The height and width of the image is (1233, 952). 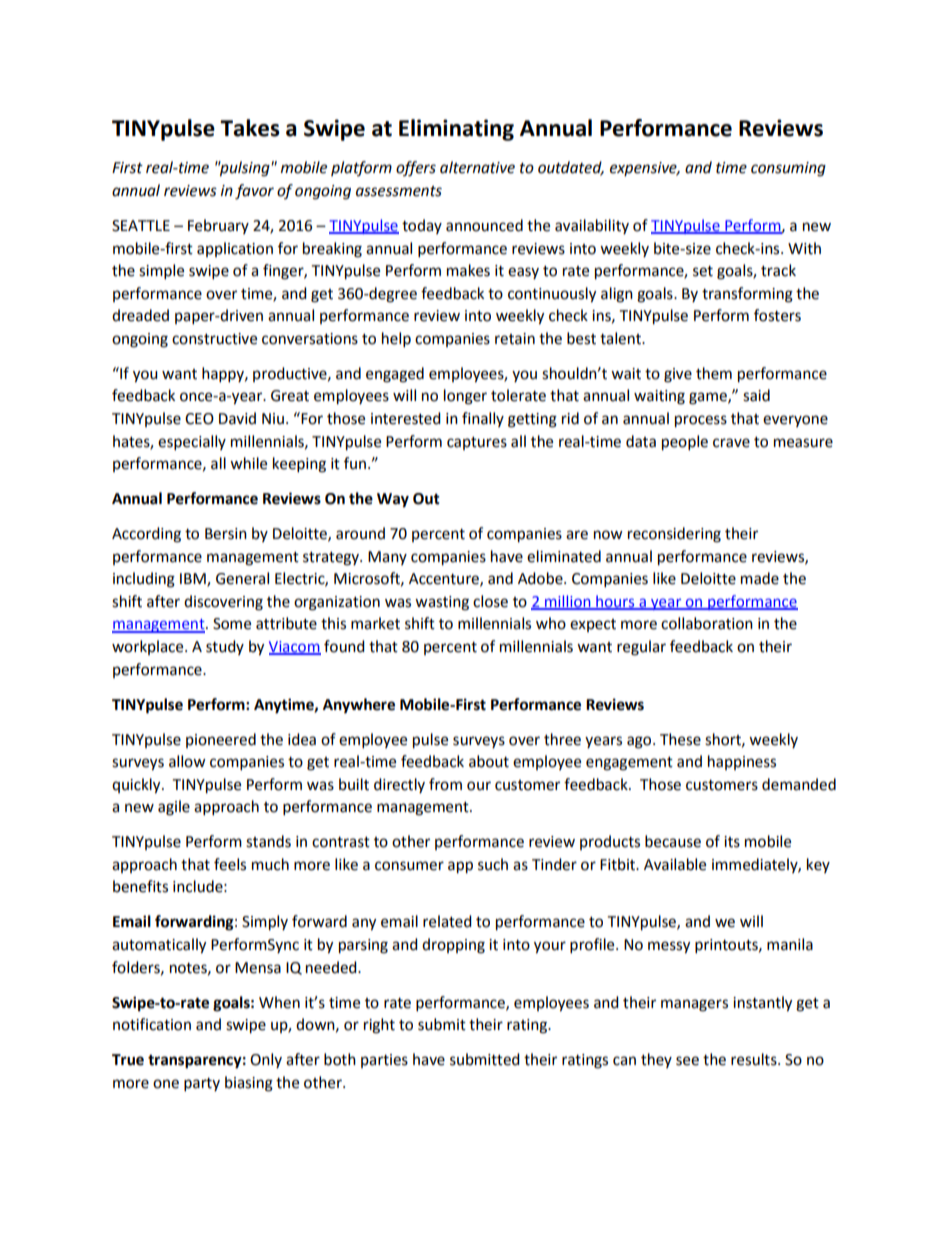 I want to click on consuming, so click(x=788, y=169).
